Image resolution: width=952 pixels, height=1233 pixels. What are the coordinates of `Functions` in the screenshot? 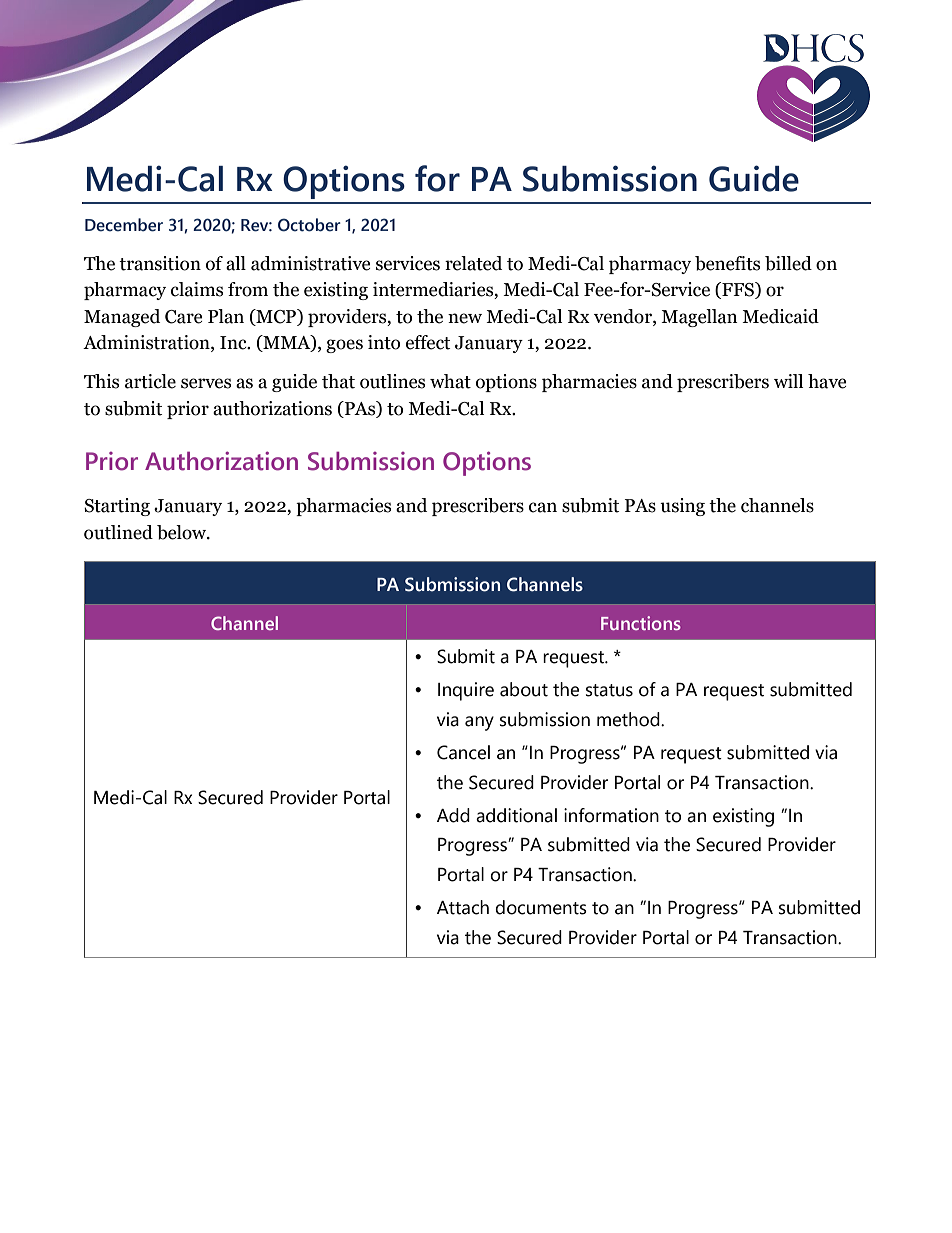 It's located at (641, 623).
